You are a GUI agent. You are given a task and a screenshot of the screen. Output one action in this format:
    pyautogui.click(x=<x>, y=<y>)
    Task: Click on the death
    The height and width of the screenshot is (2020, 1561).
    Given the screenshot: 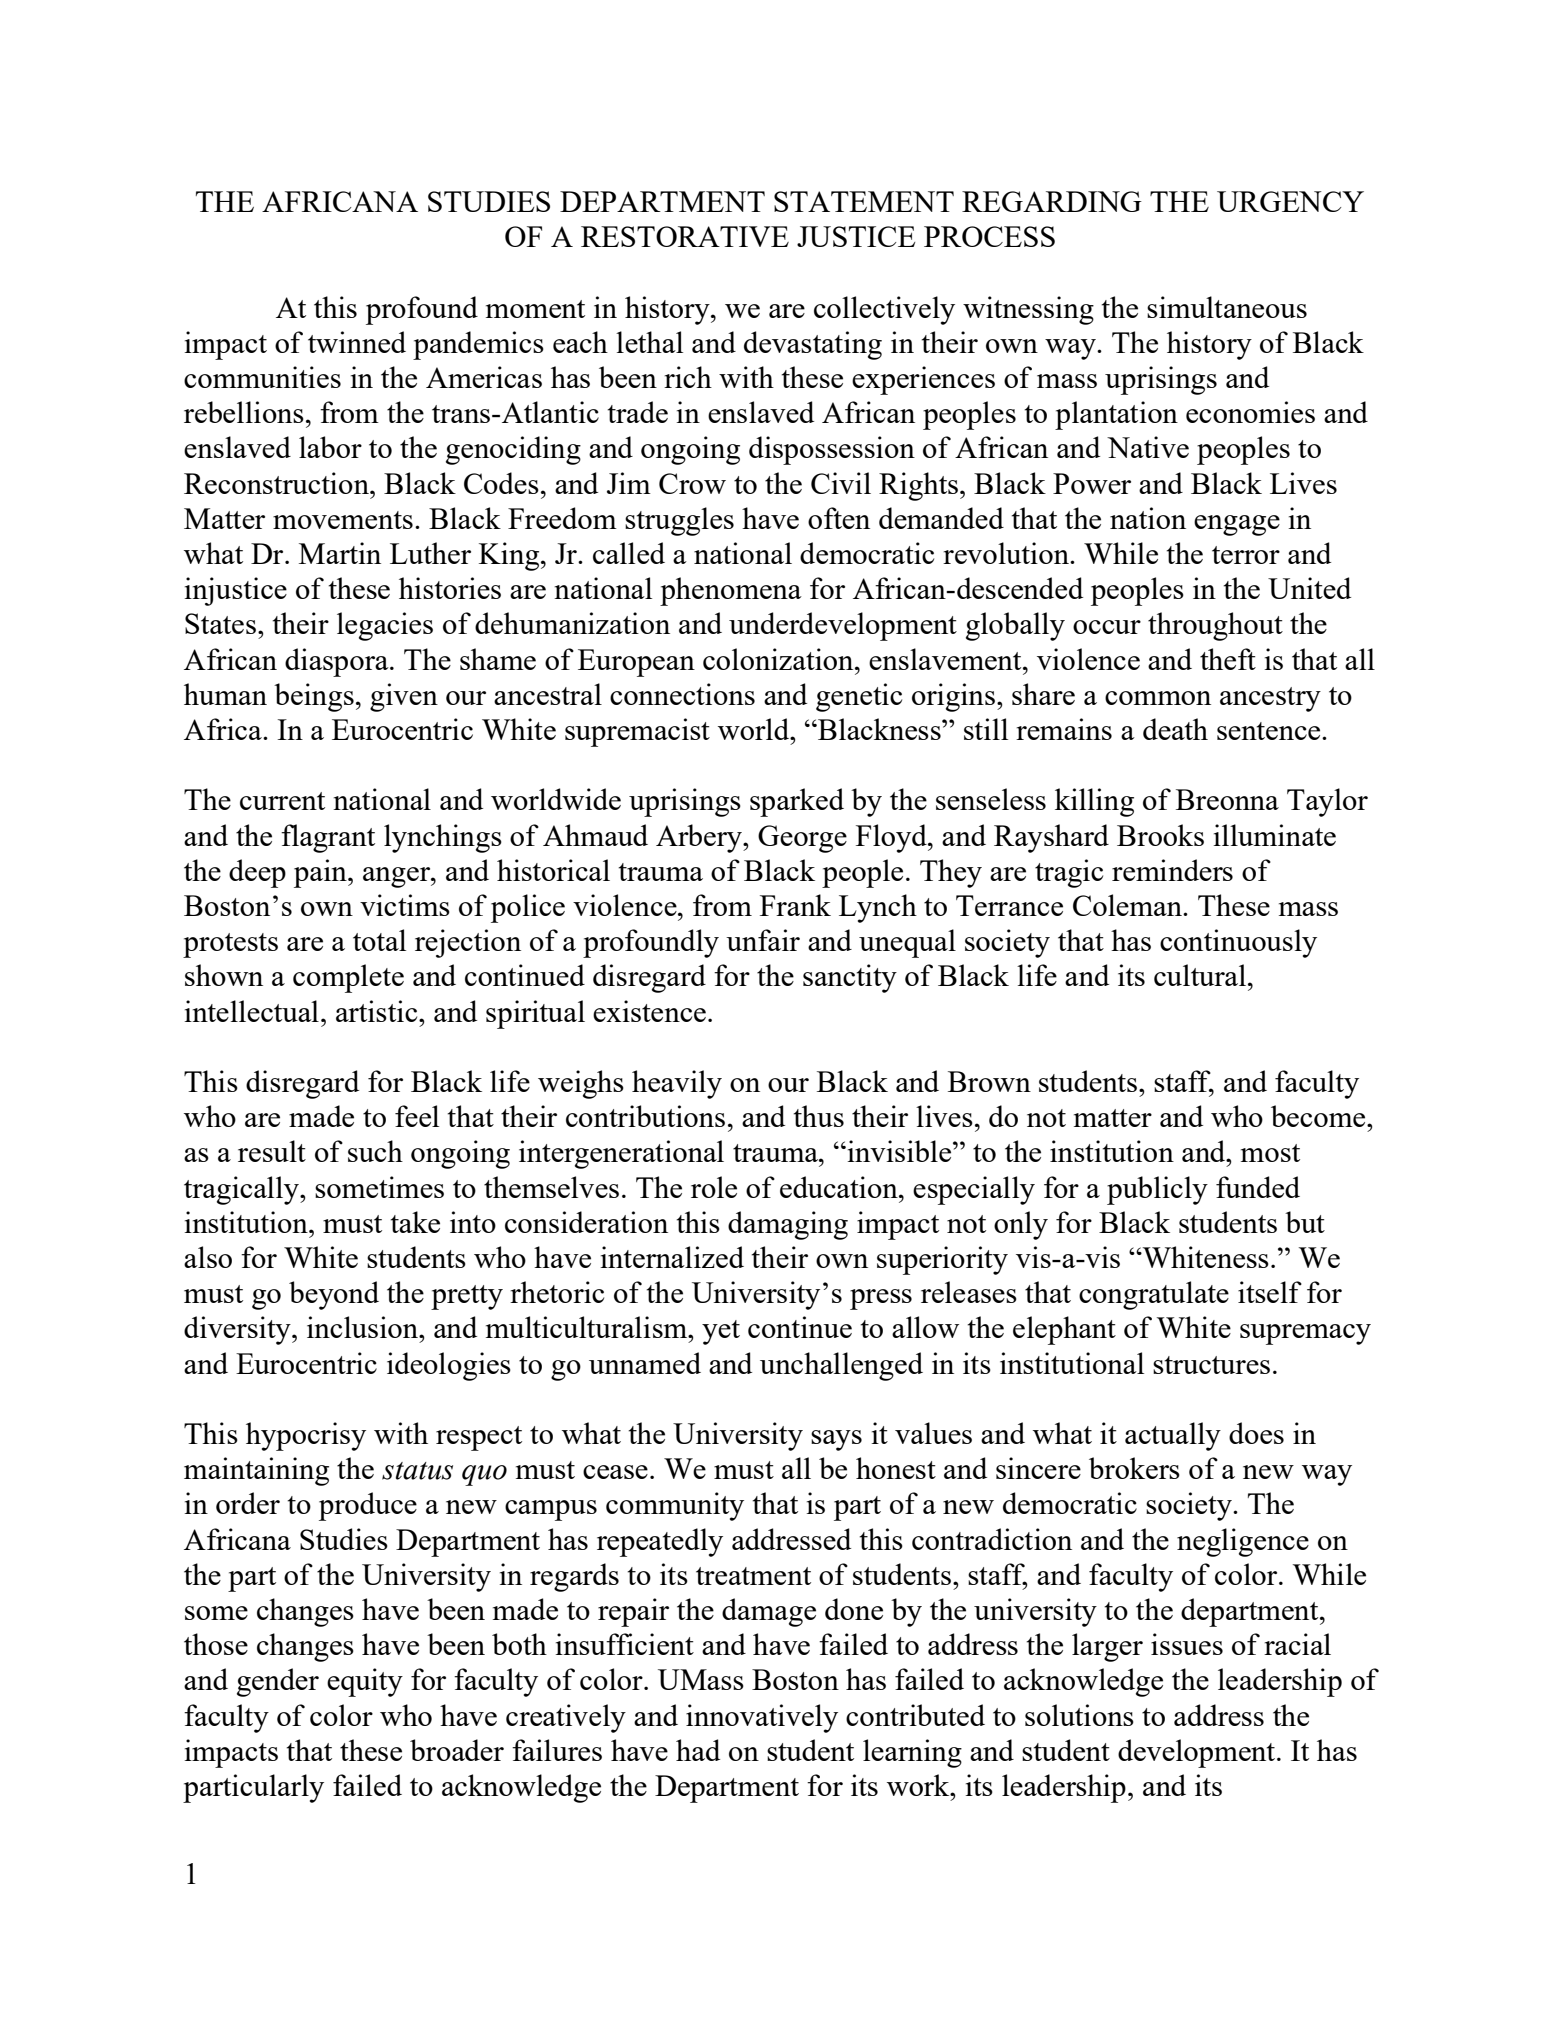 What is the action you would take?
    pyautogui.click(x=1175, y=729)
